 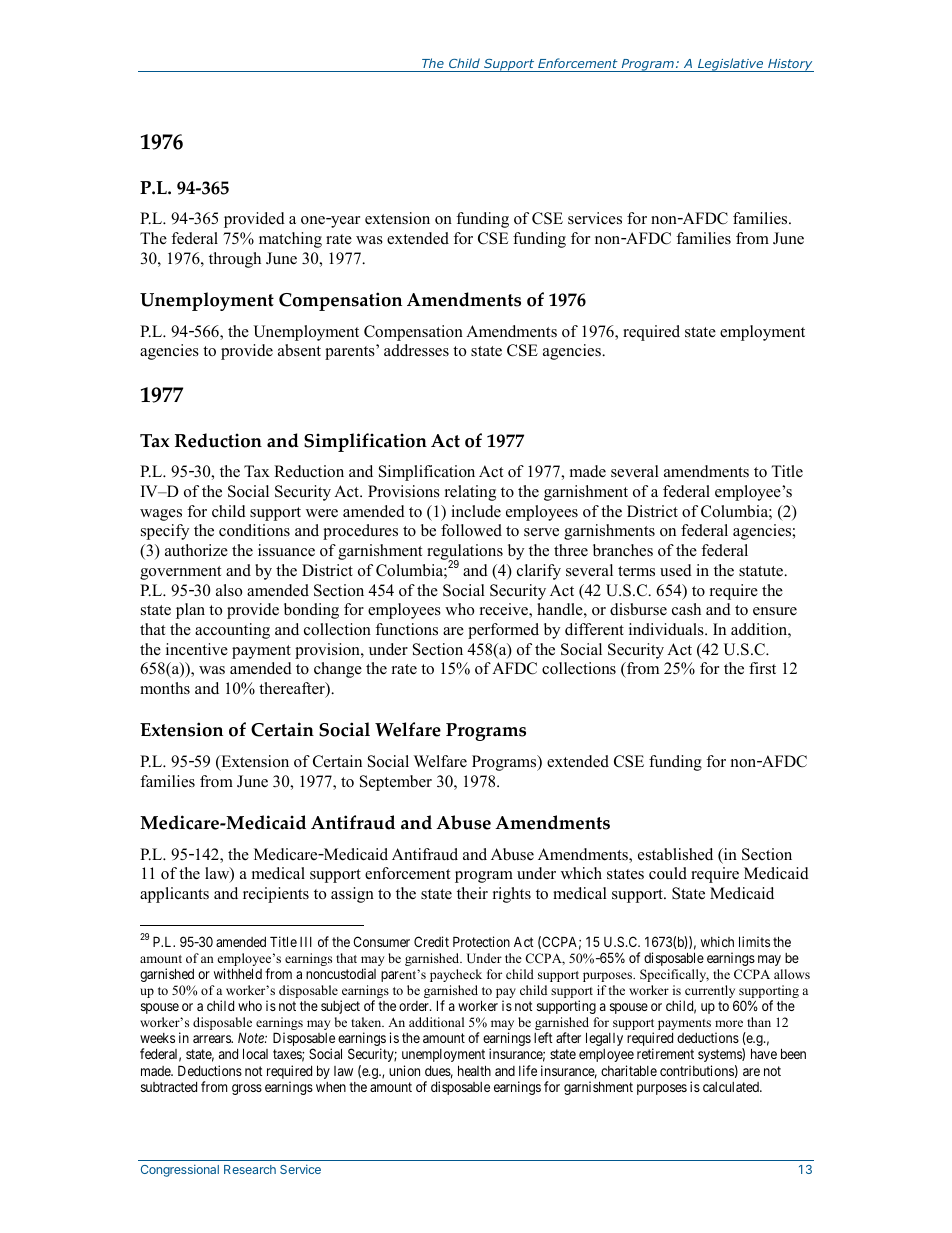 I want to click on could, so click(x=668, y=873).
